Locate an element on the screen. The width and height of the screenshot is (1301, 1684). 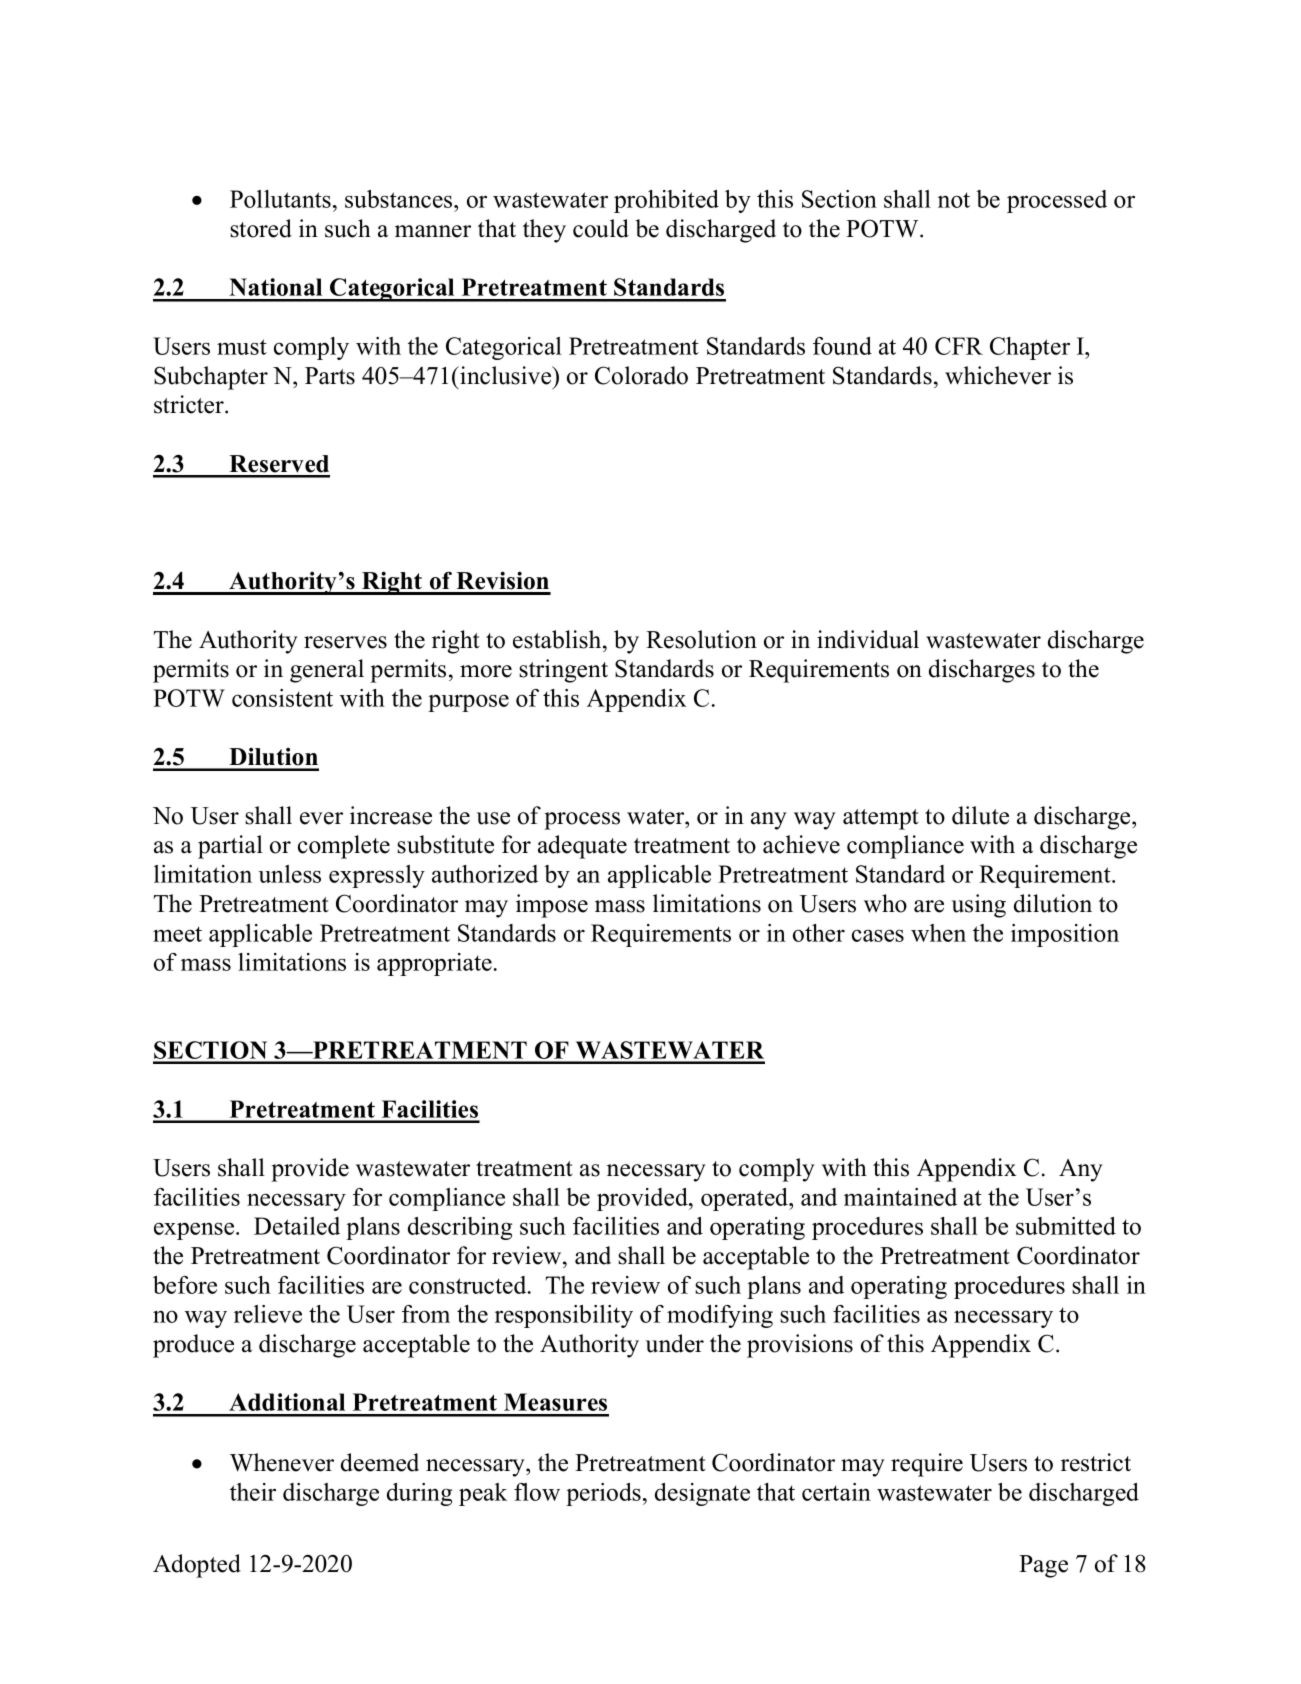
Resolution is located at coordinates (701, 639).
